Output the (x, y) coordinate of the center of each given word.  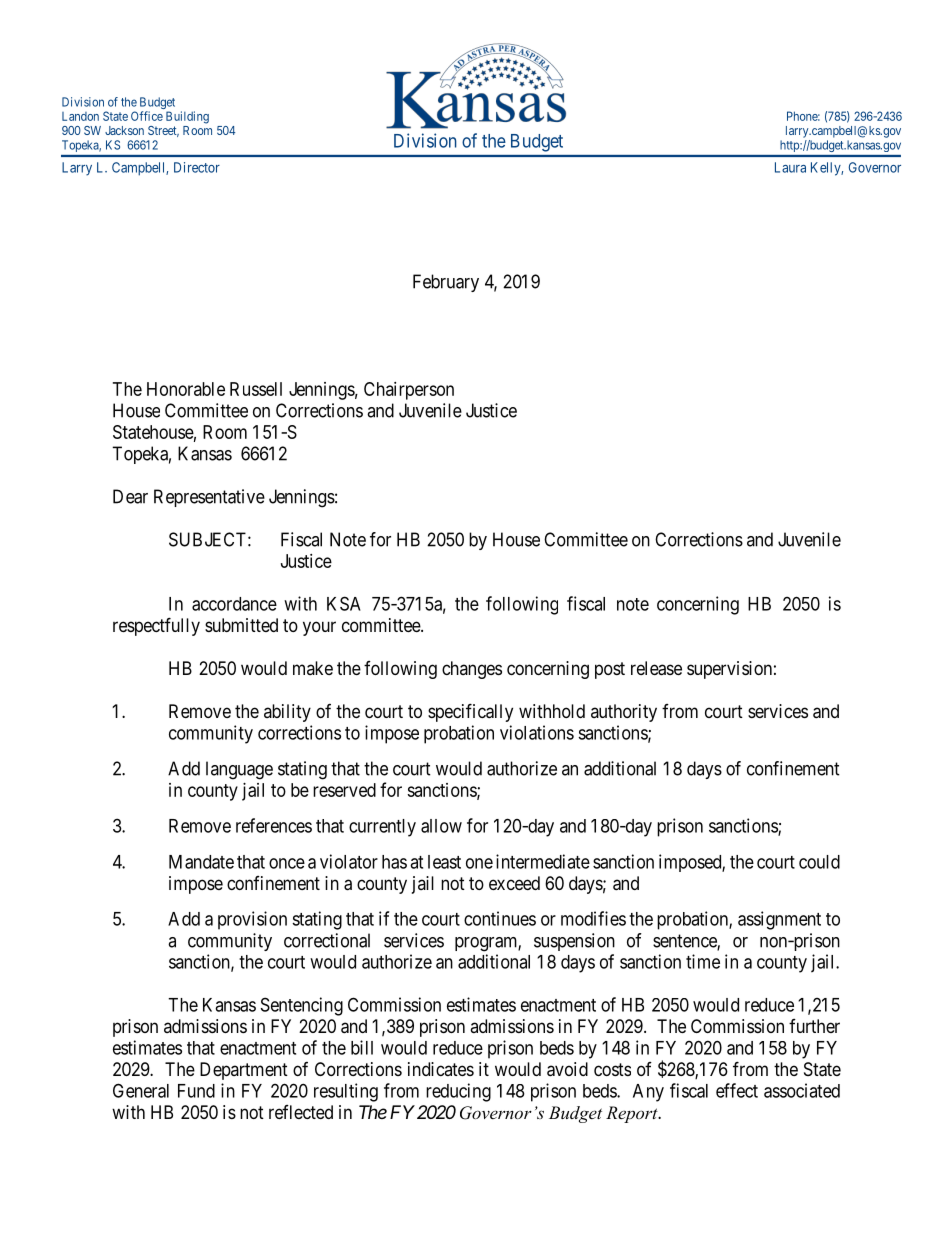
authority (624, 713)
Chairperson (409, 391)
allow (441, 826)
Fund (196, 1091)
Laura (790, 167)
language (239, 770)
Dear (130, 496)
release (656, 668)
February (446, 283)
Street (163, 131)
